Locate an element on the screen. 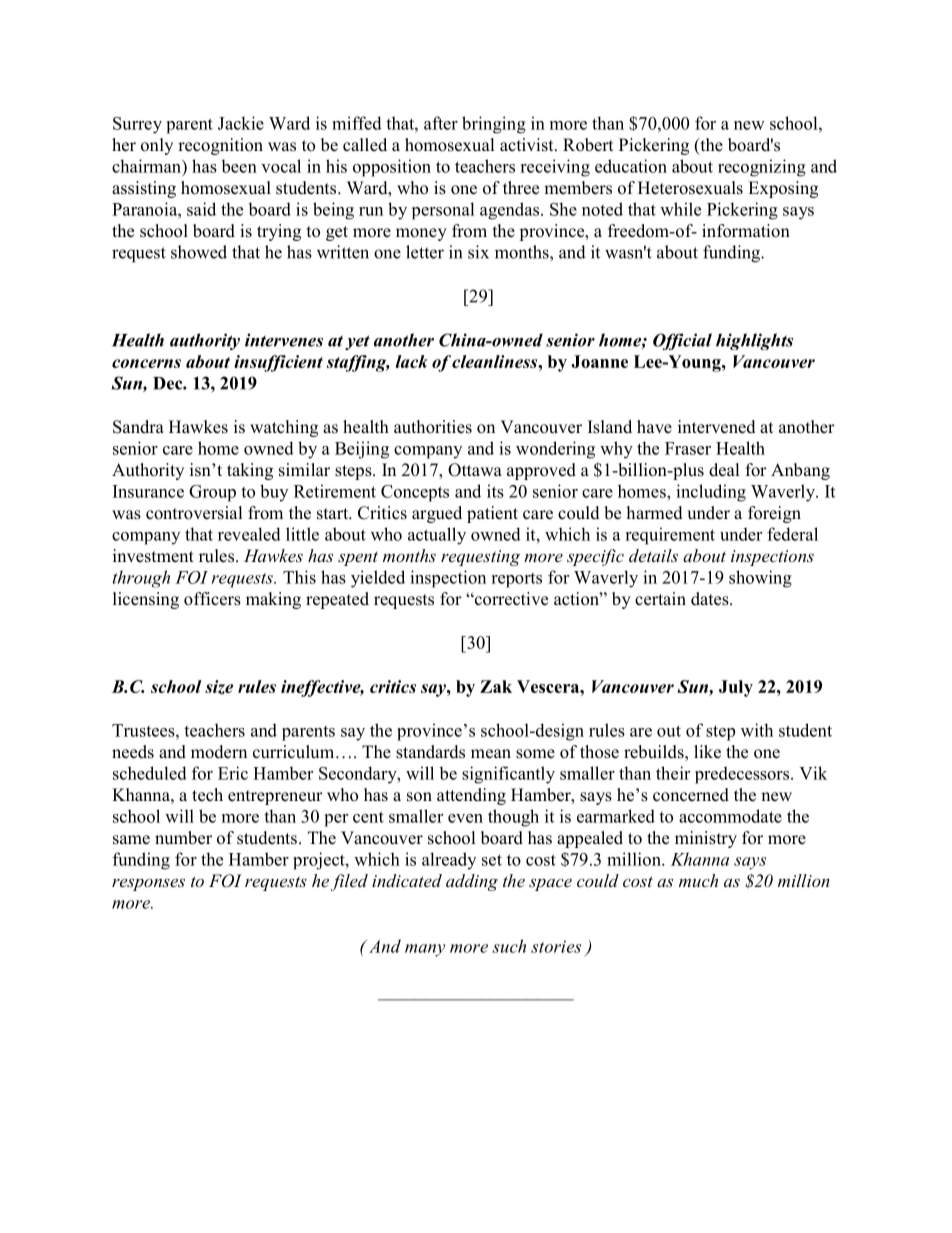 This screenshot has height=1233, width=952. intervenes is located at coordinates (284, 340).
